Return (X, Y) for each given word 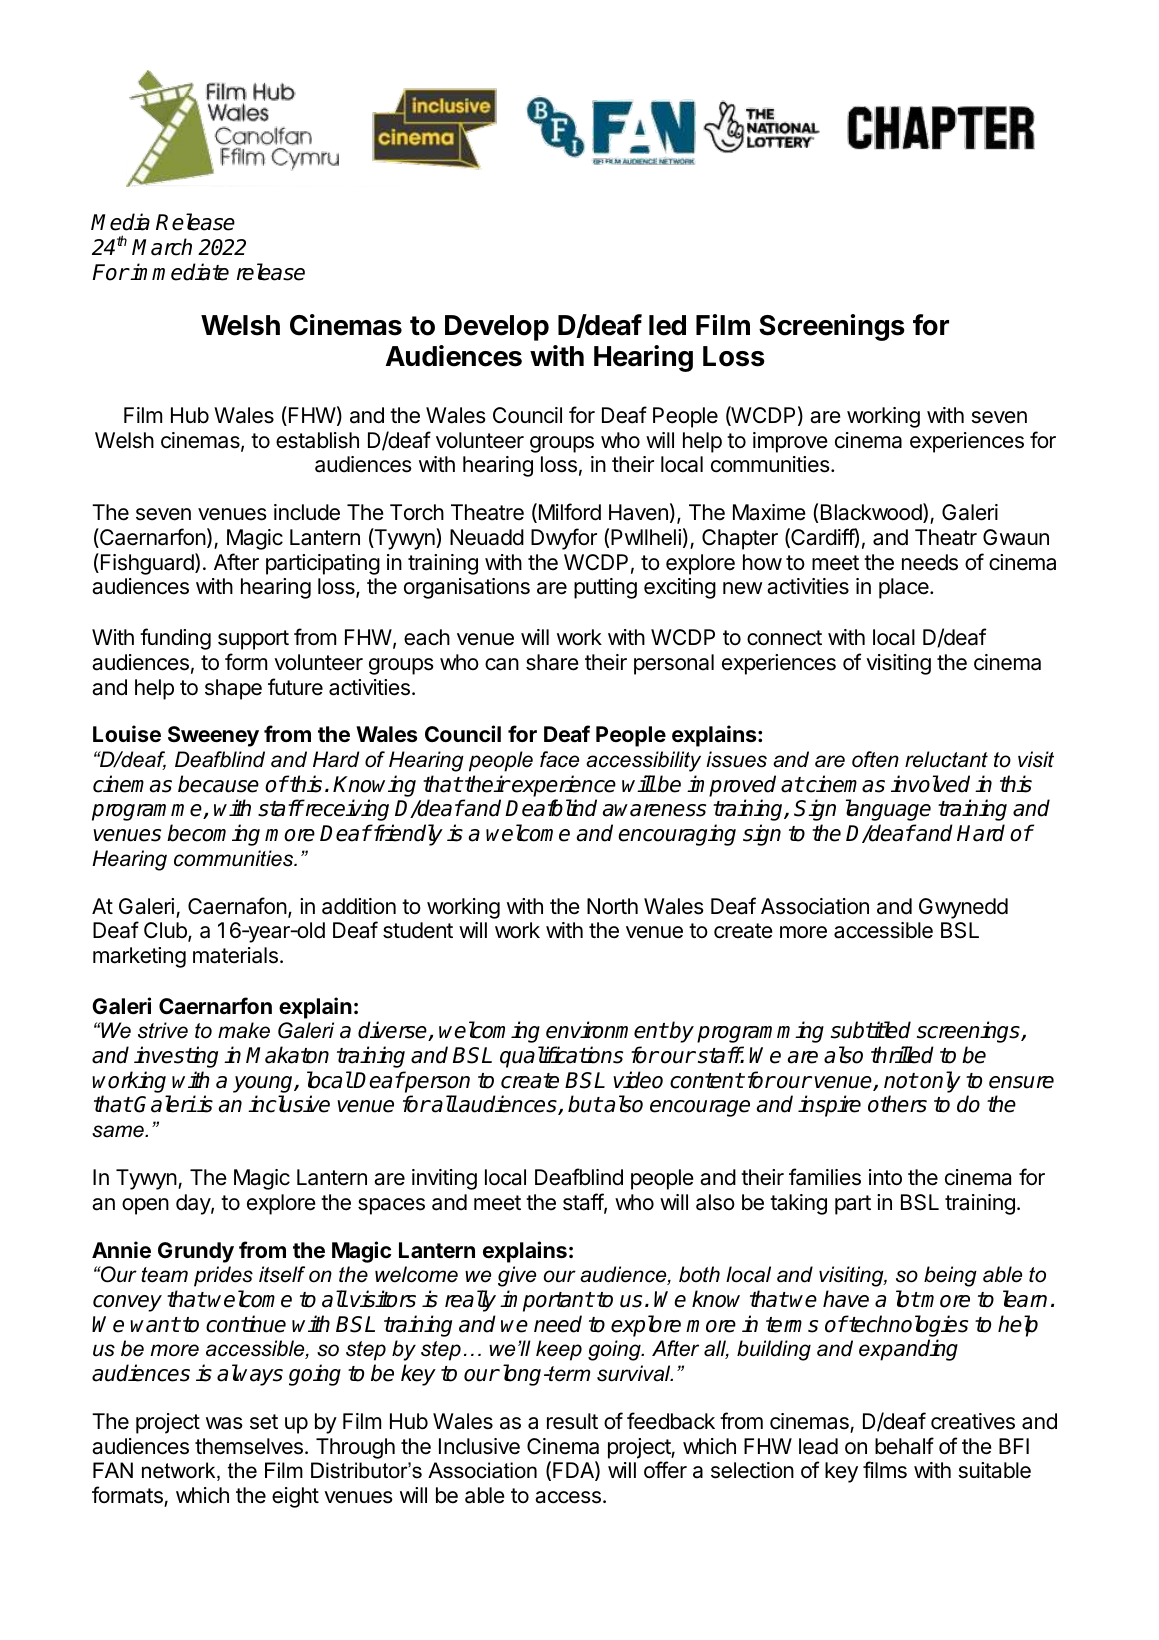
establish (317, 440)
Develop (497, 328)
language (888, 810)
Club (166, 932)
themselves (249, 1446)
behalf (904, 1446)
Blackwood (872, 513)
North (612, 906)
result (572, 1421)
